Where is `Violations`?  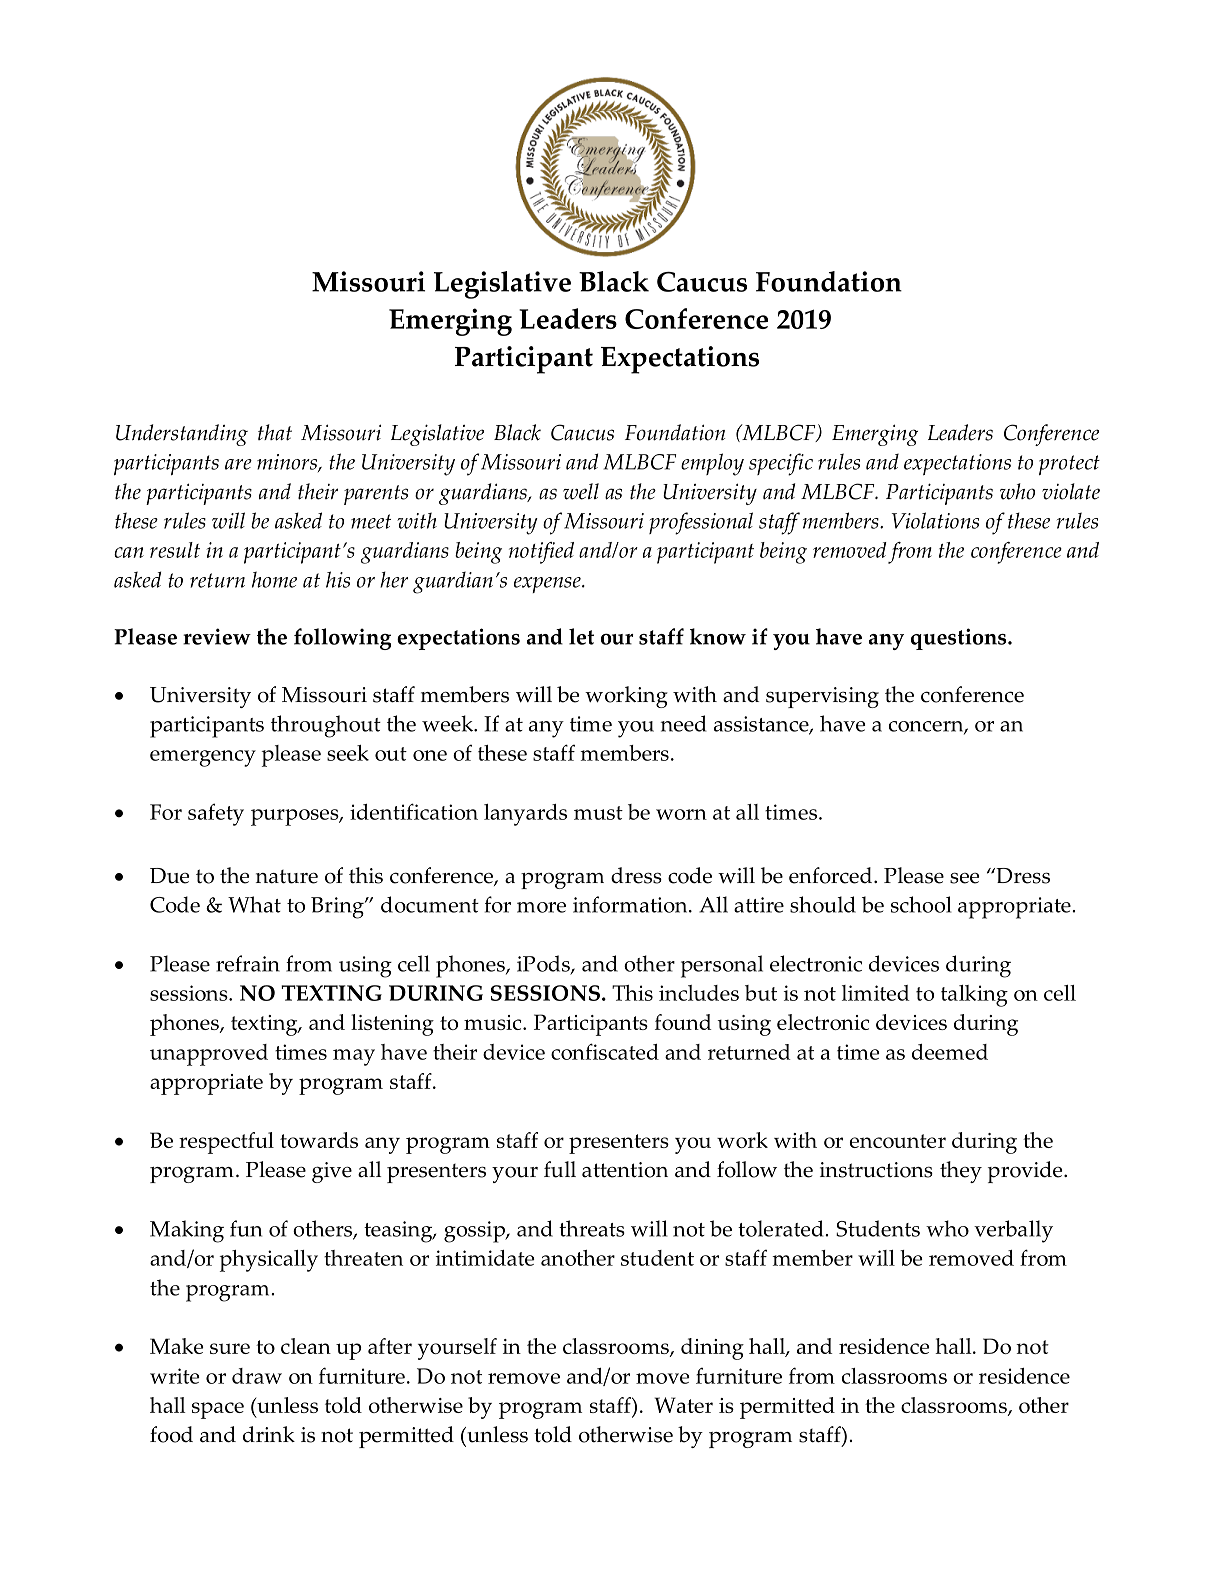 Violations is located at coordinates (935, 520).
